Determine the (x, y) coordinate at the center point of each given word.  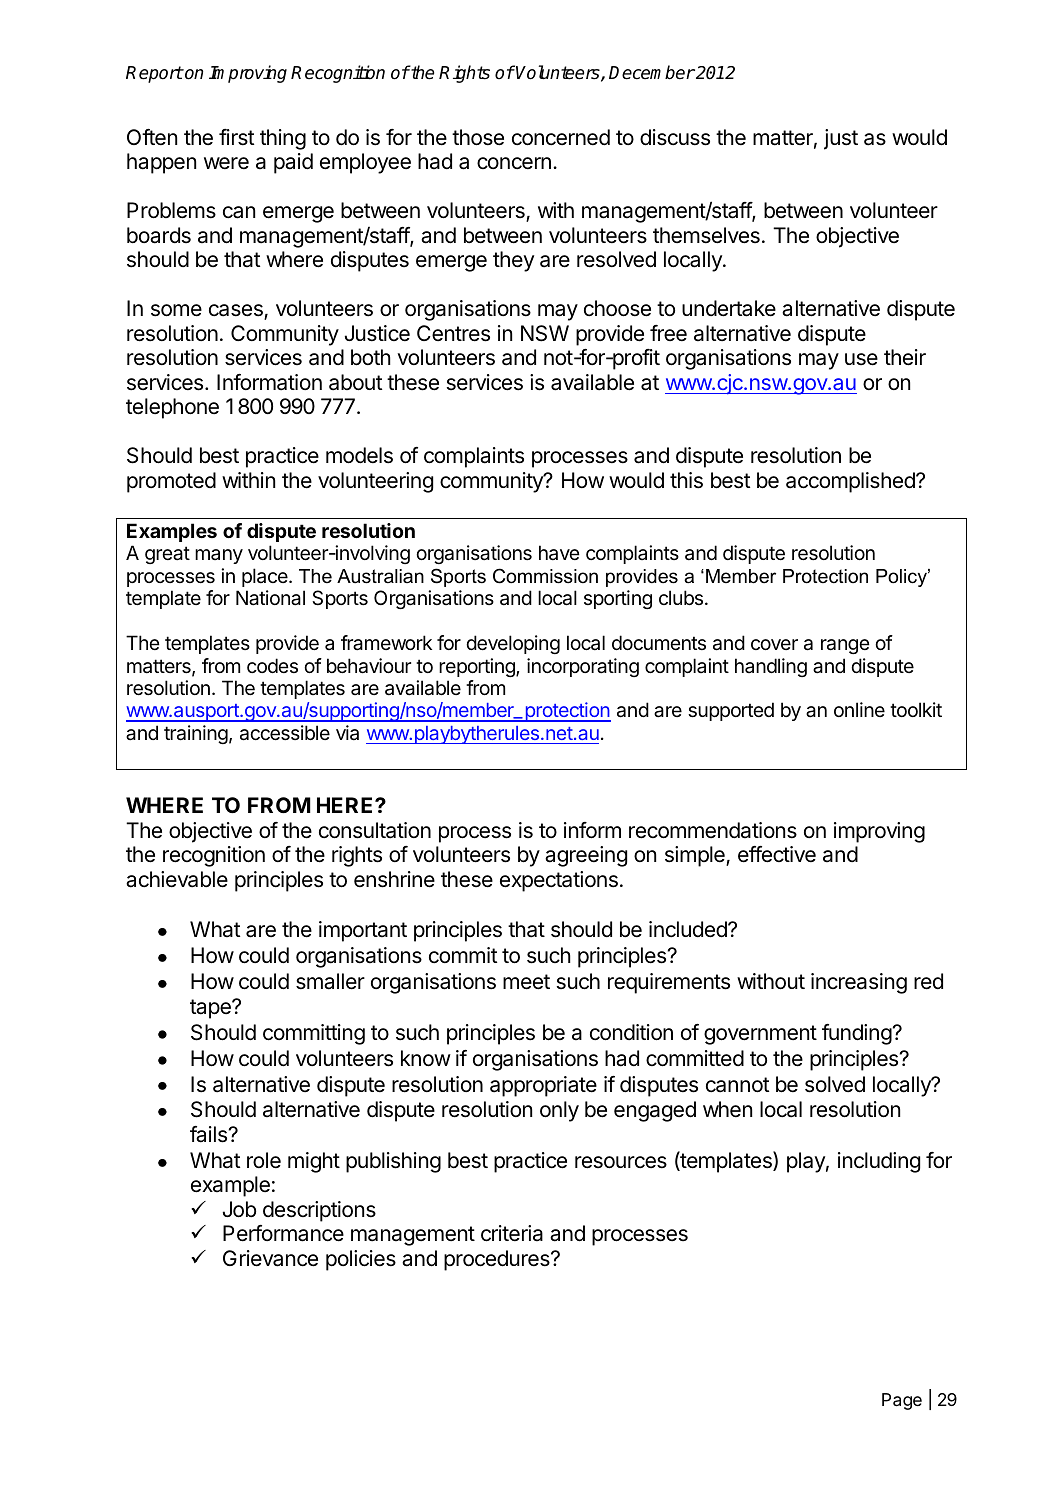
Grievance (270, 1258)
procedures (498, 1260)
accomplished (851, 482)
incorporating (583, 667)
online (859, 709)
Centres (453, 333)
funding (857, 1034)
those (478, 137)
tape (211, 1009)
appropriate (543, 1086)
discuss (675, 137)
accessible (285, 733)
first (236, 137)
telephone (172, 408)
